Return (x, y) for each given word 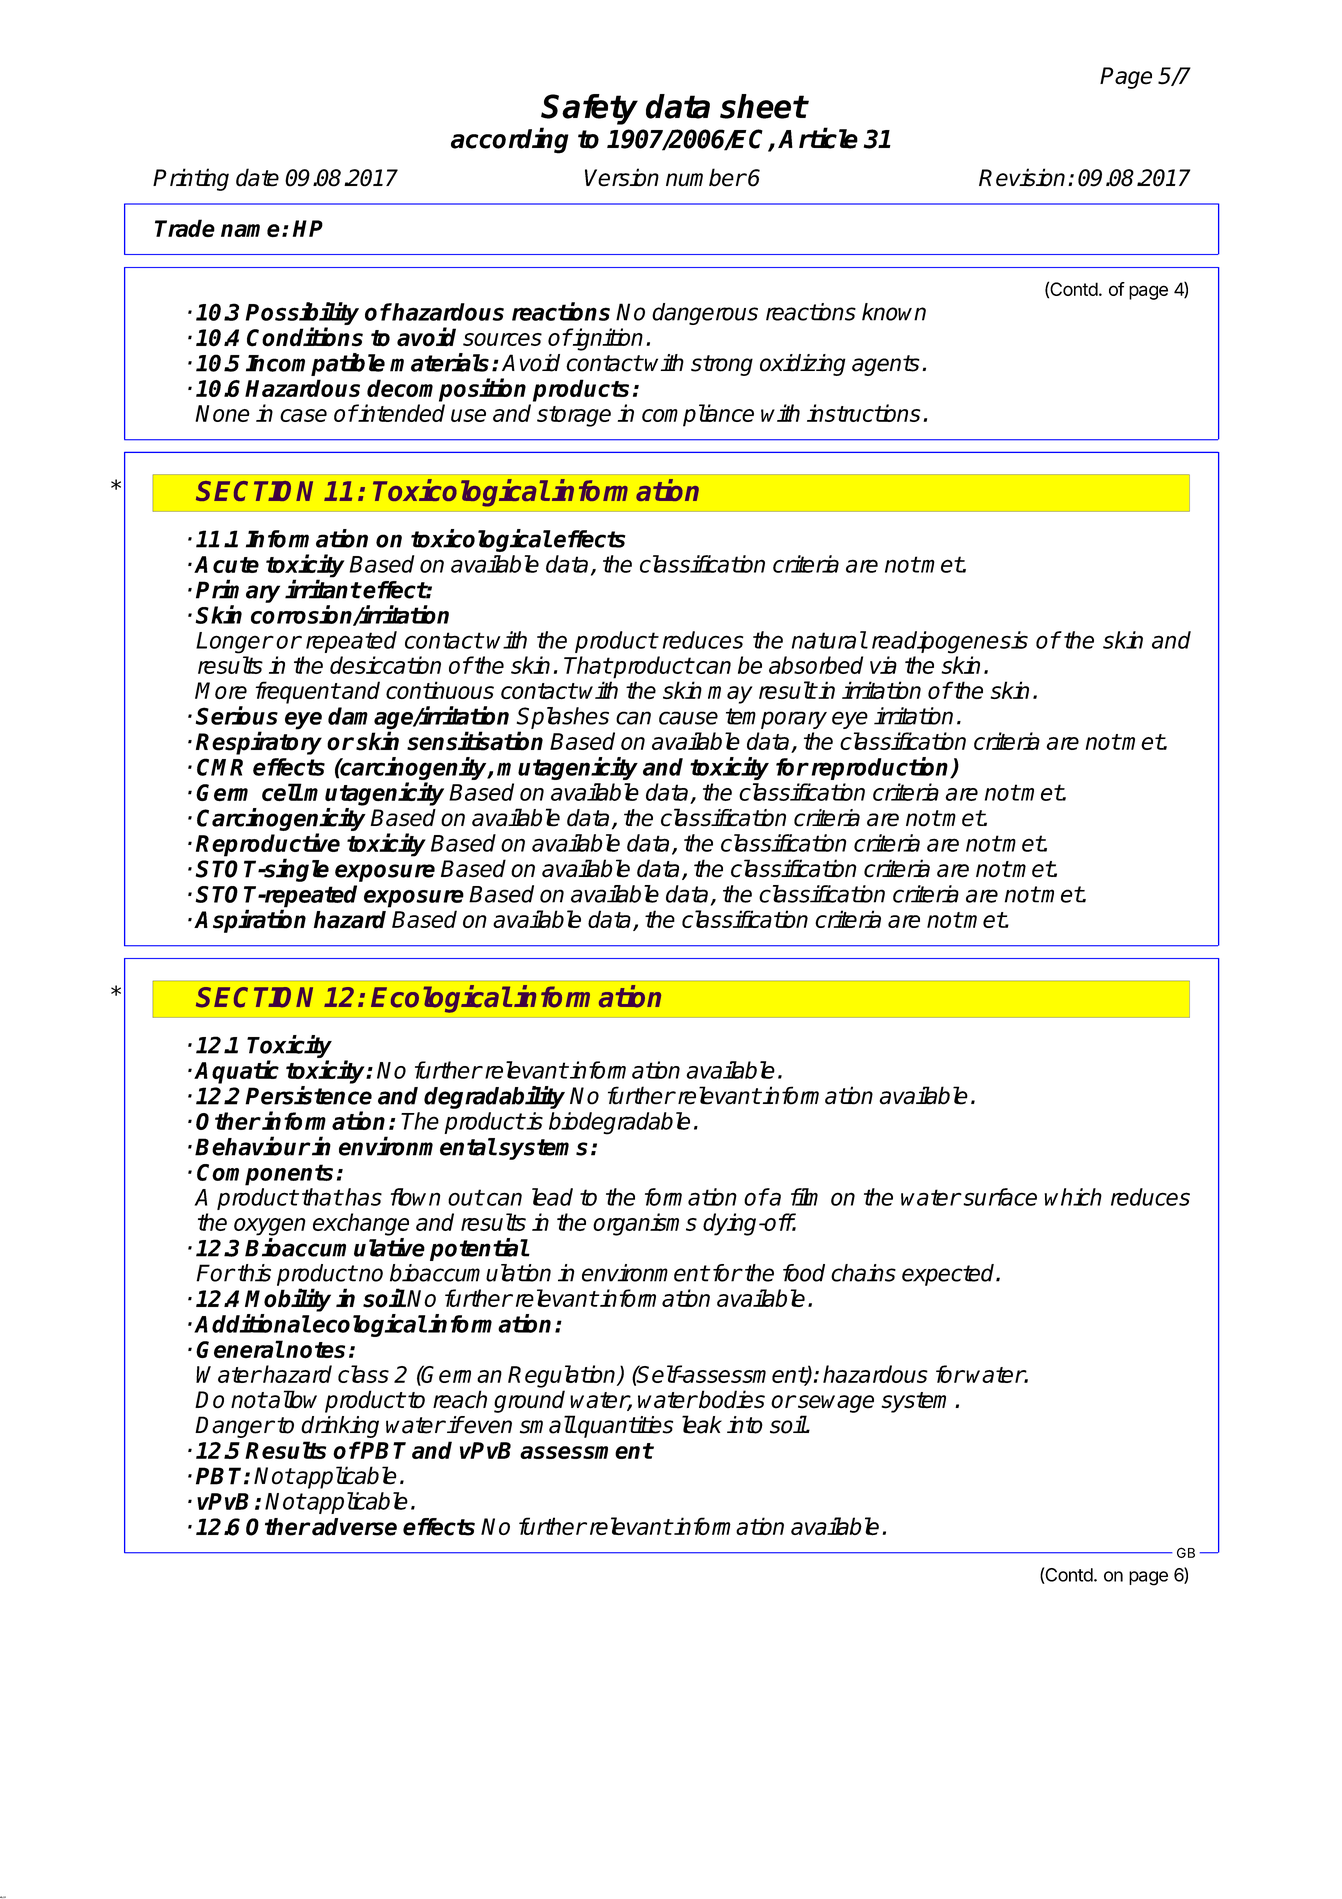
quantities (624, 1427)
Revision (1022, 177)
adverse (354, 1527)
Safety (589, 109)
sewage (835, 1404)
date (257, 177)
